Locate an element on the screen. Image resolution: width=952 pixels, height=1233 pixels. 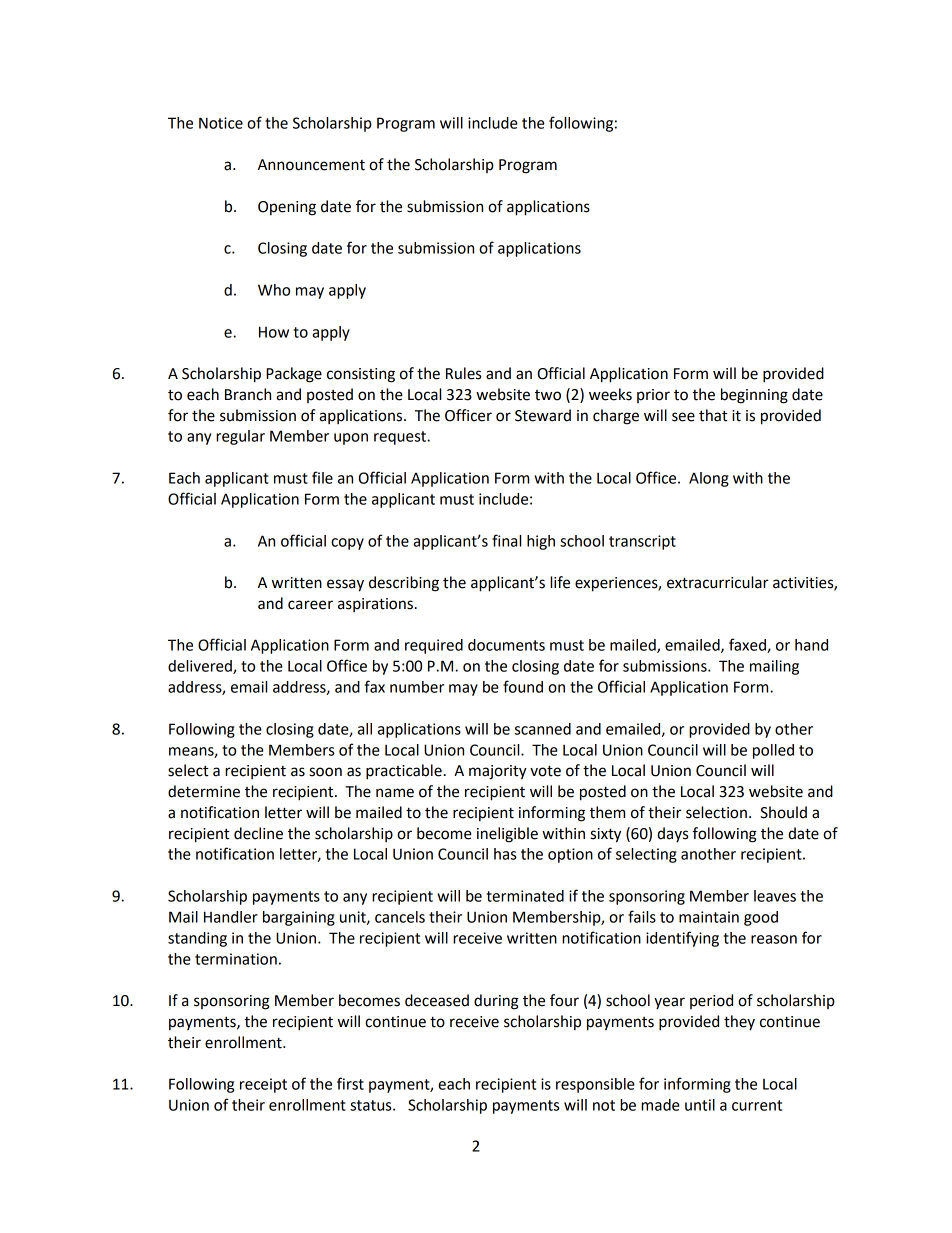
Opening is located at coordinates (287, 208).
